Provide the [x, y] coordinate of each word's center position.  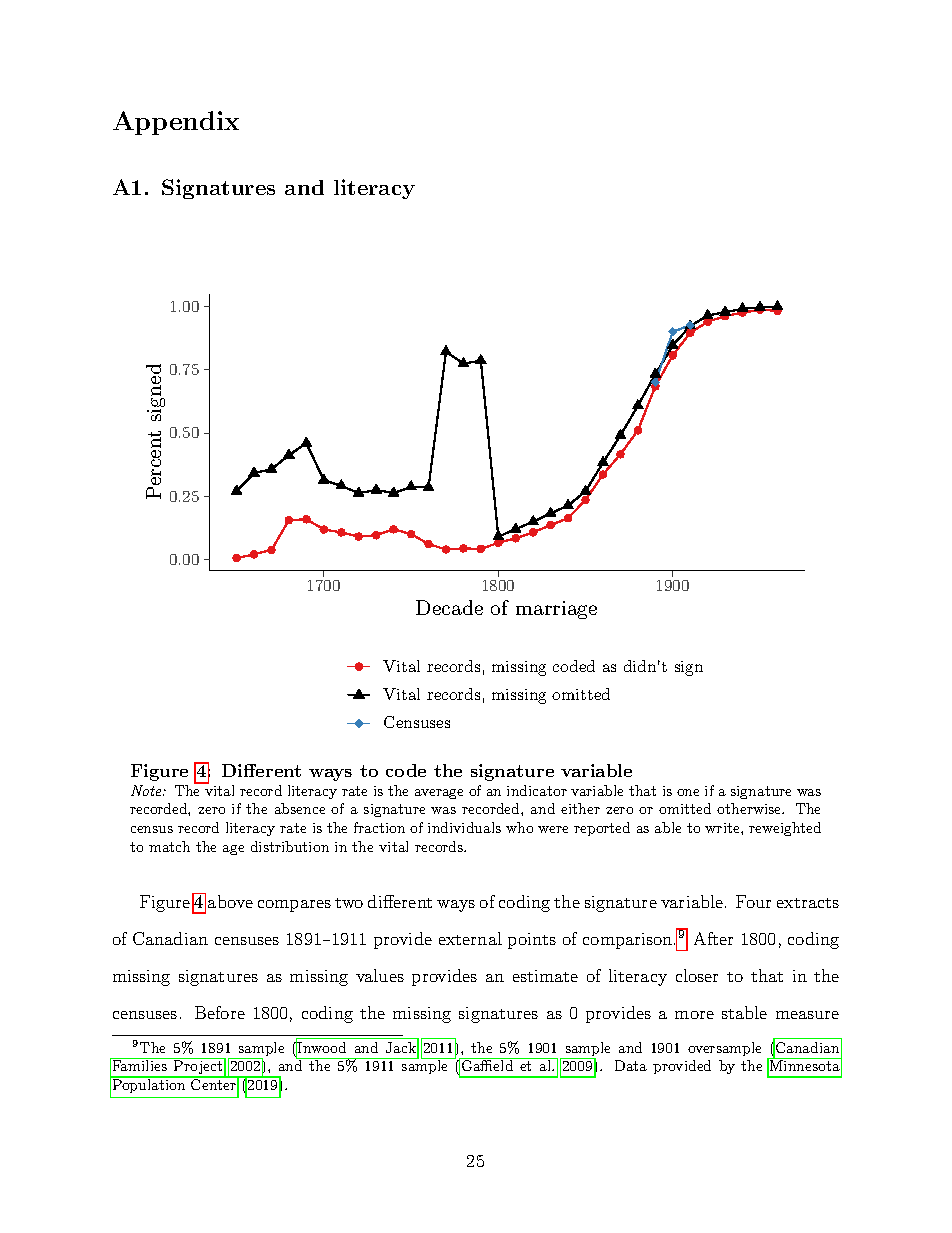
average [439, 794]
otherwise [750, 808]
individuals [464, 827]
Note [147, 790]
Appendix [176, 123]
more [694, 1015]
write [723, 828]
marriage [556, 610]
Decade [449, 607]
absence [300, 808]
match [169, 846]
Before [220, 1012]
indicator [537, 790]
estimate [545, 976]
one [688, 792]
